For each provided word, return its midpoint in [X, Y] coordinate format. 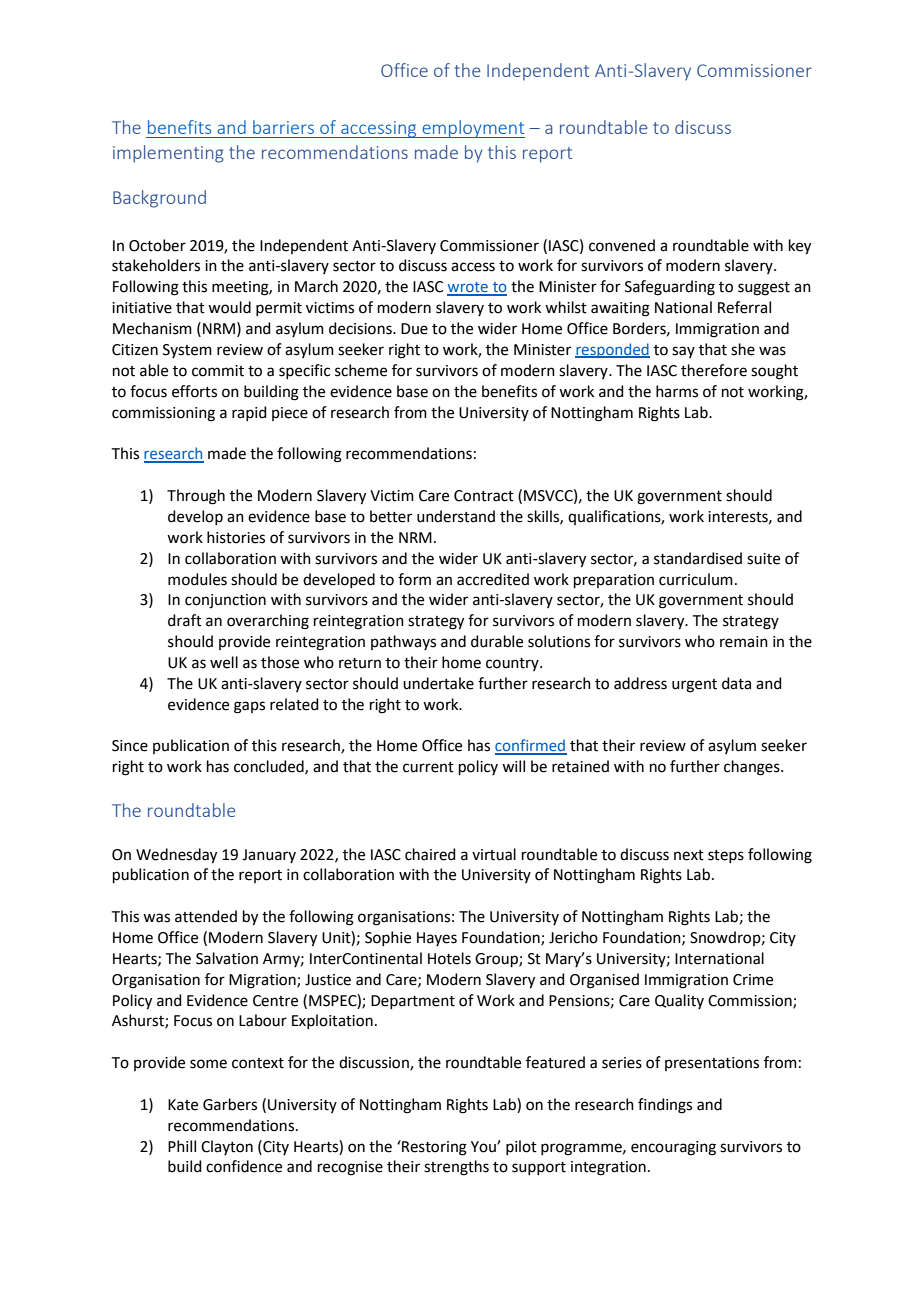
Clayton [227, 1147]
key [800, 247]
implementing [168, 154]
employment [472, 129]
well [224, 662]
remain [744, 642]
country [513, 664]
